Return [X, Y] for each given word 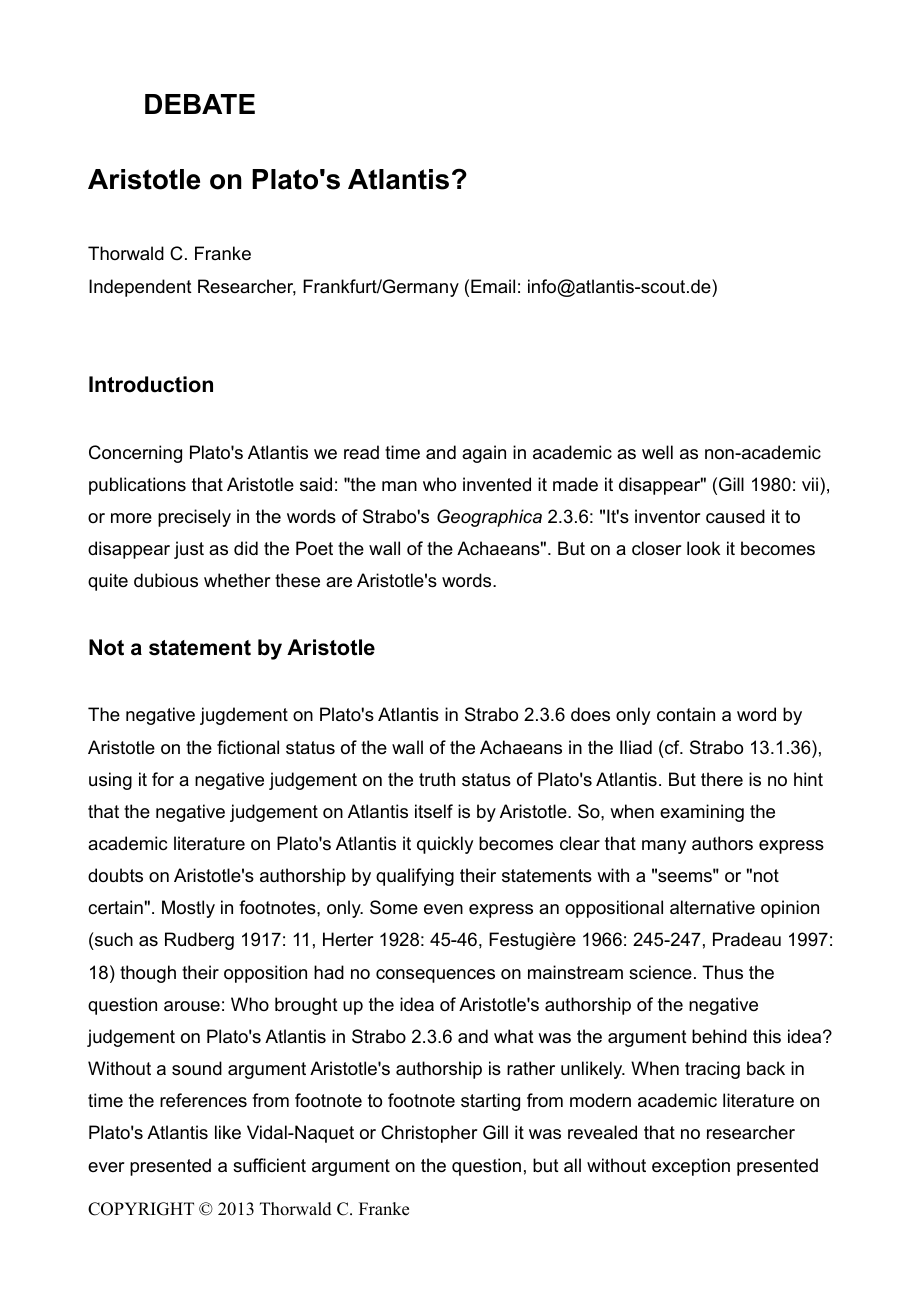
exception [691, 1167]
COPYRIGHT [141, 1209]
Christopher [429, 1134]
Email [493, 286]
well [657, 452]
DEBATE [200, 104]
